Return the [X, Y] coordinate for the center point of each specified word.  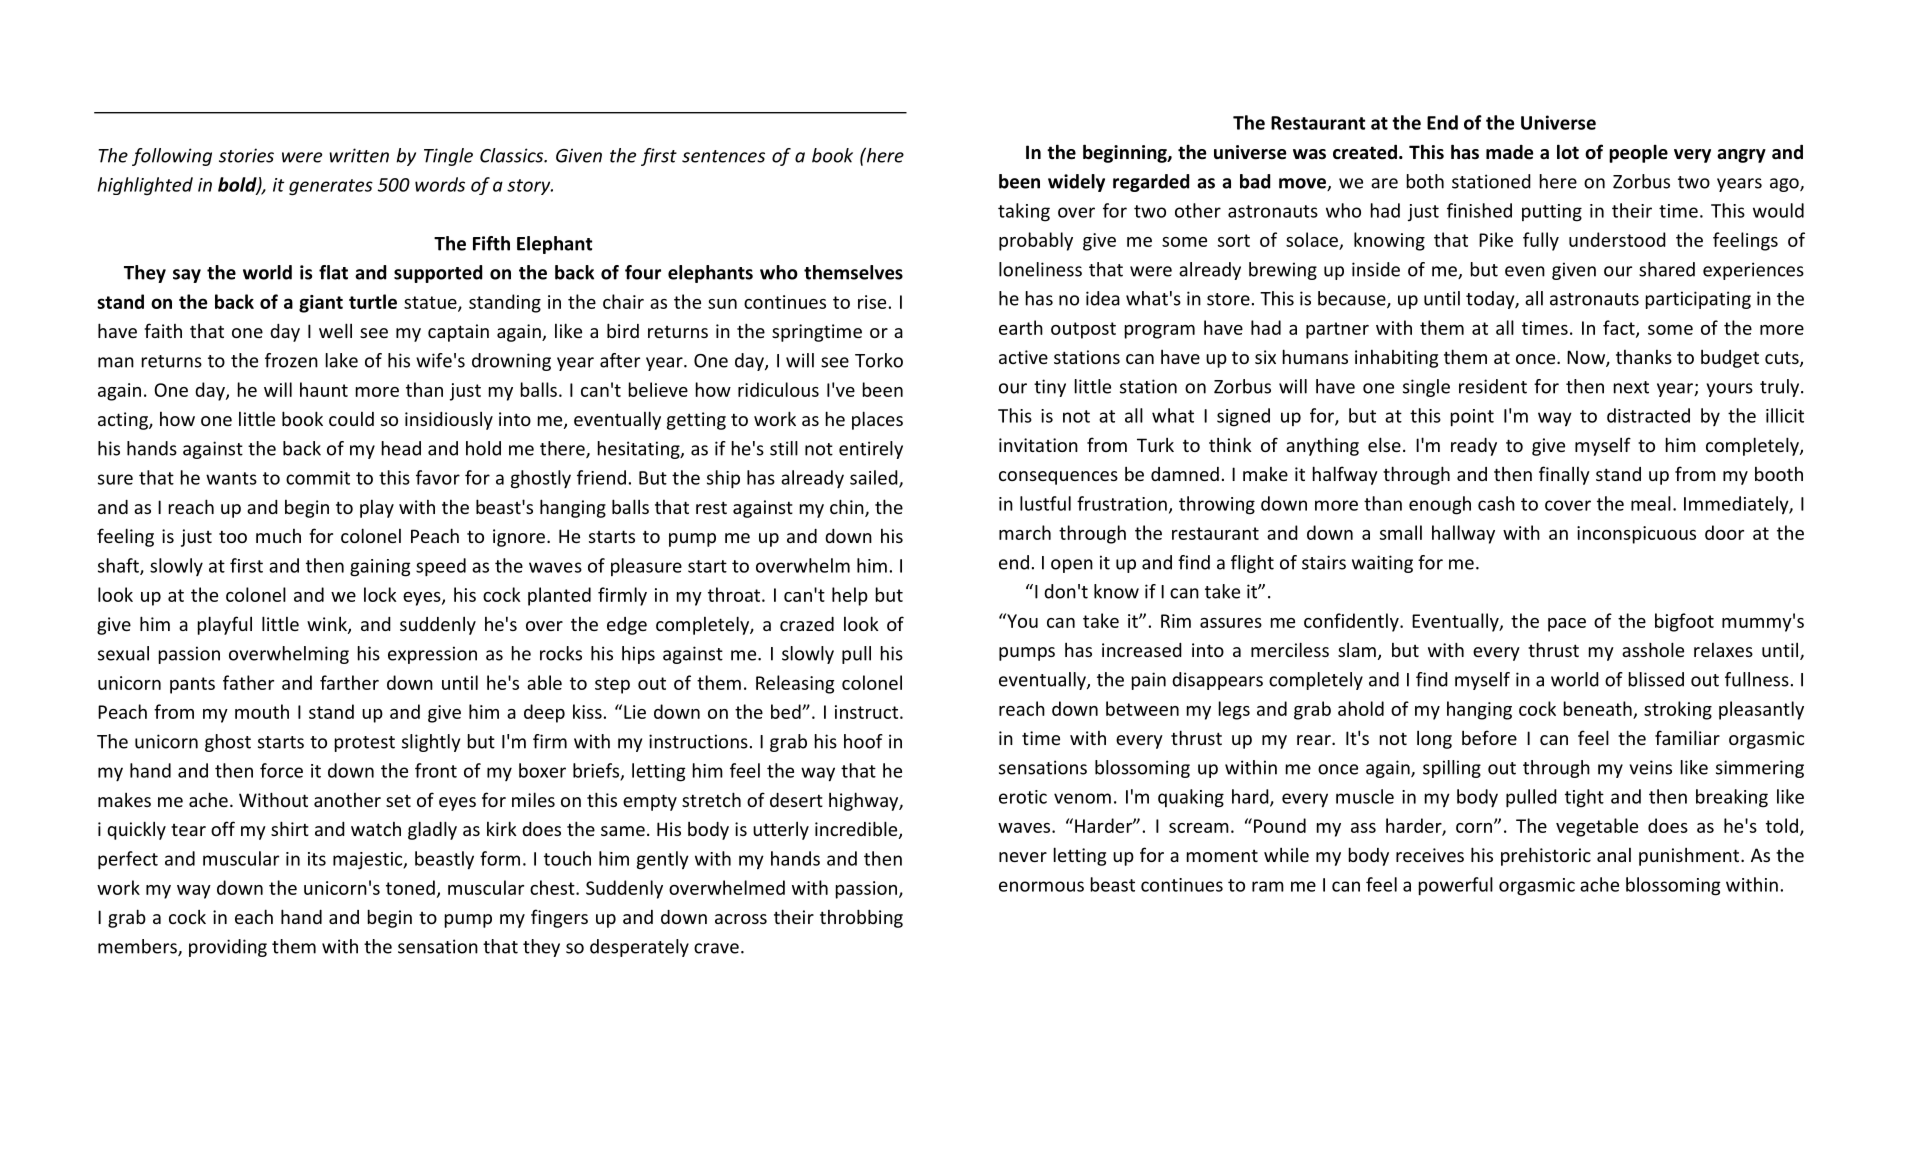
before [1489, 737]
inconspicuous [1636, 535]
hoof [863, 741]
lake [342, 360]
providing [228, 948]
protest [365, 744]
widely [1076, 183]
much [278, 536]
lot [1568, 152]
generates [331, 187]
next [1631, 387]
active [1023, 357]
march [1025, 532]
